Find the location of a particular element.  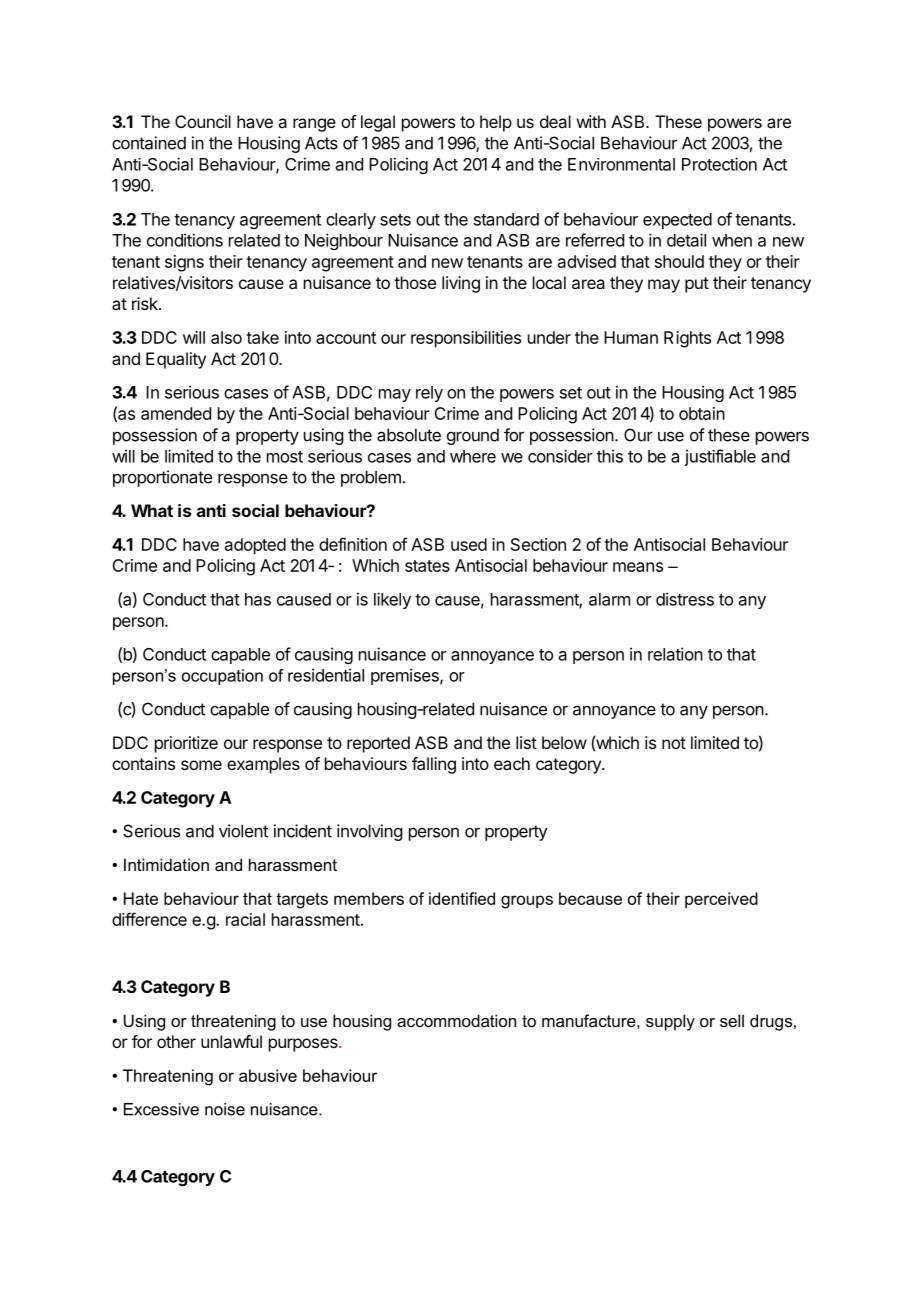

Council is located at coordinates (203, 121).
